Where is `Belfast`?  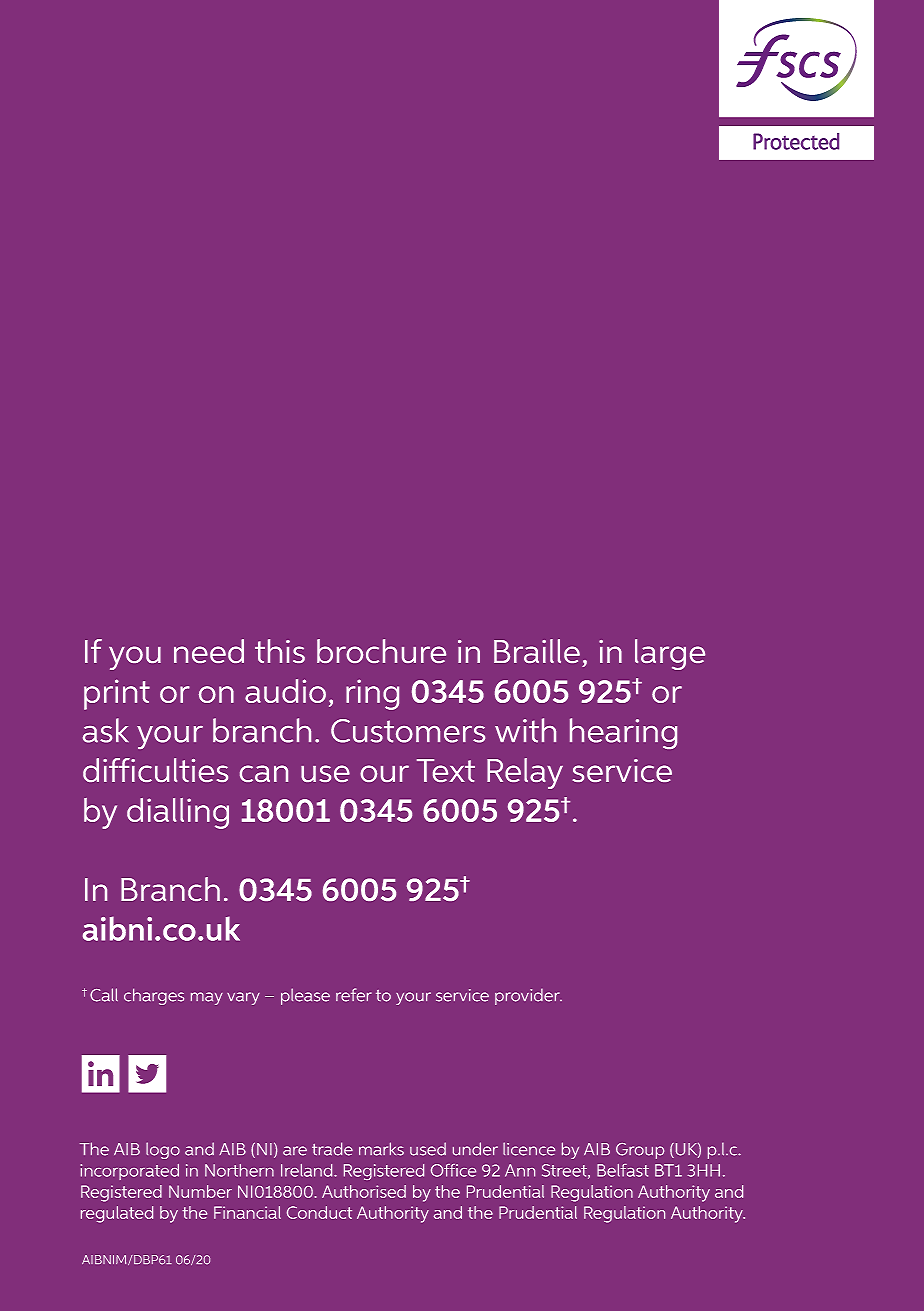
Belfast is located at coordinates (623, 1170).
